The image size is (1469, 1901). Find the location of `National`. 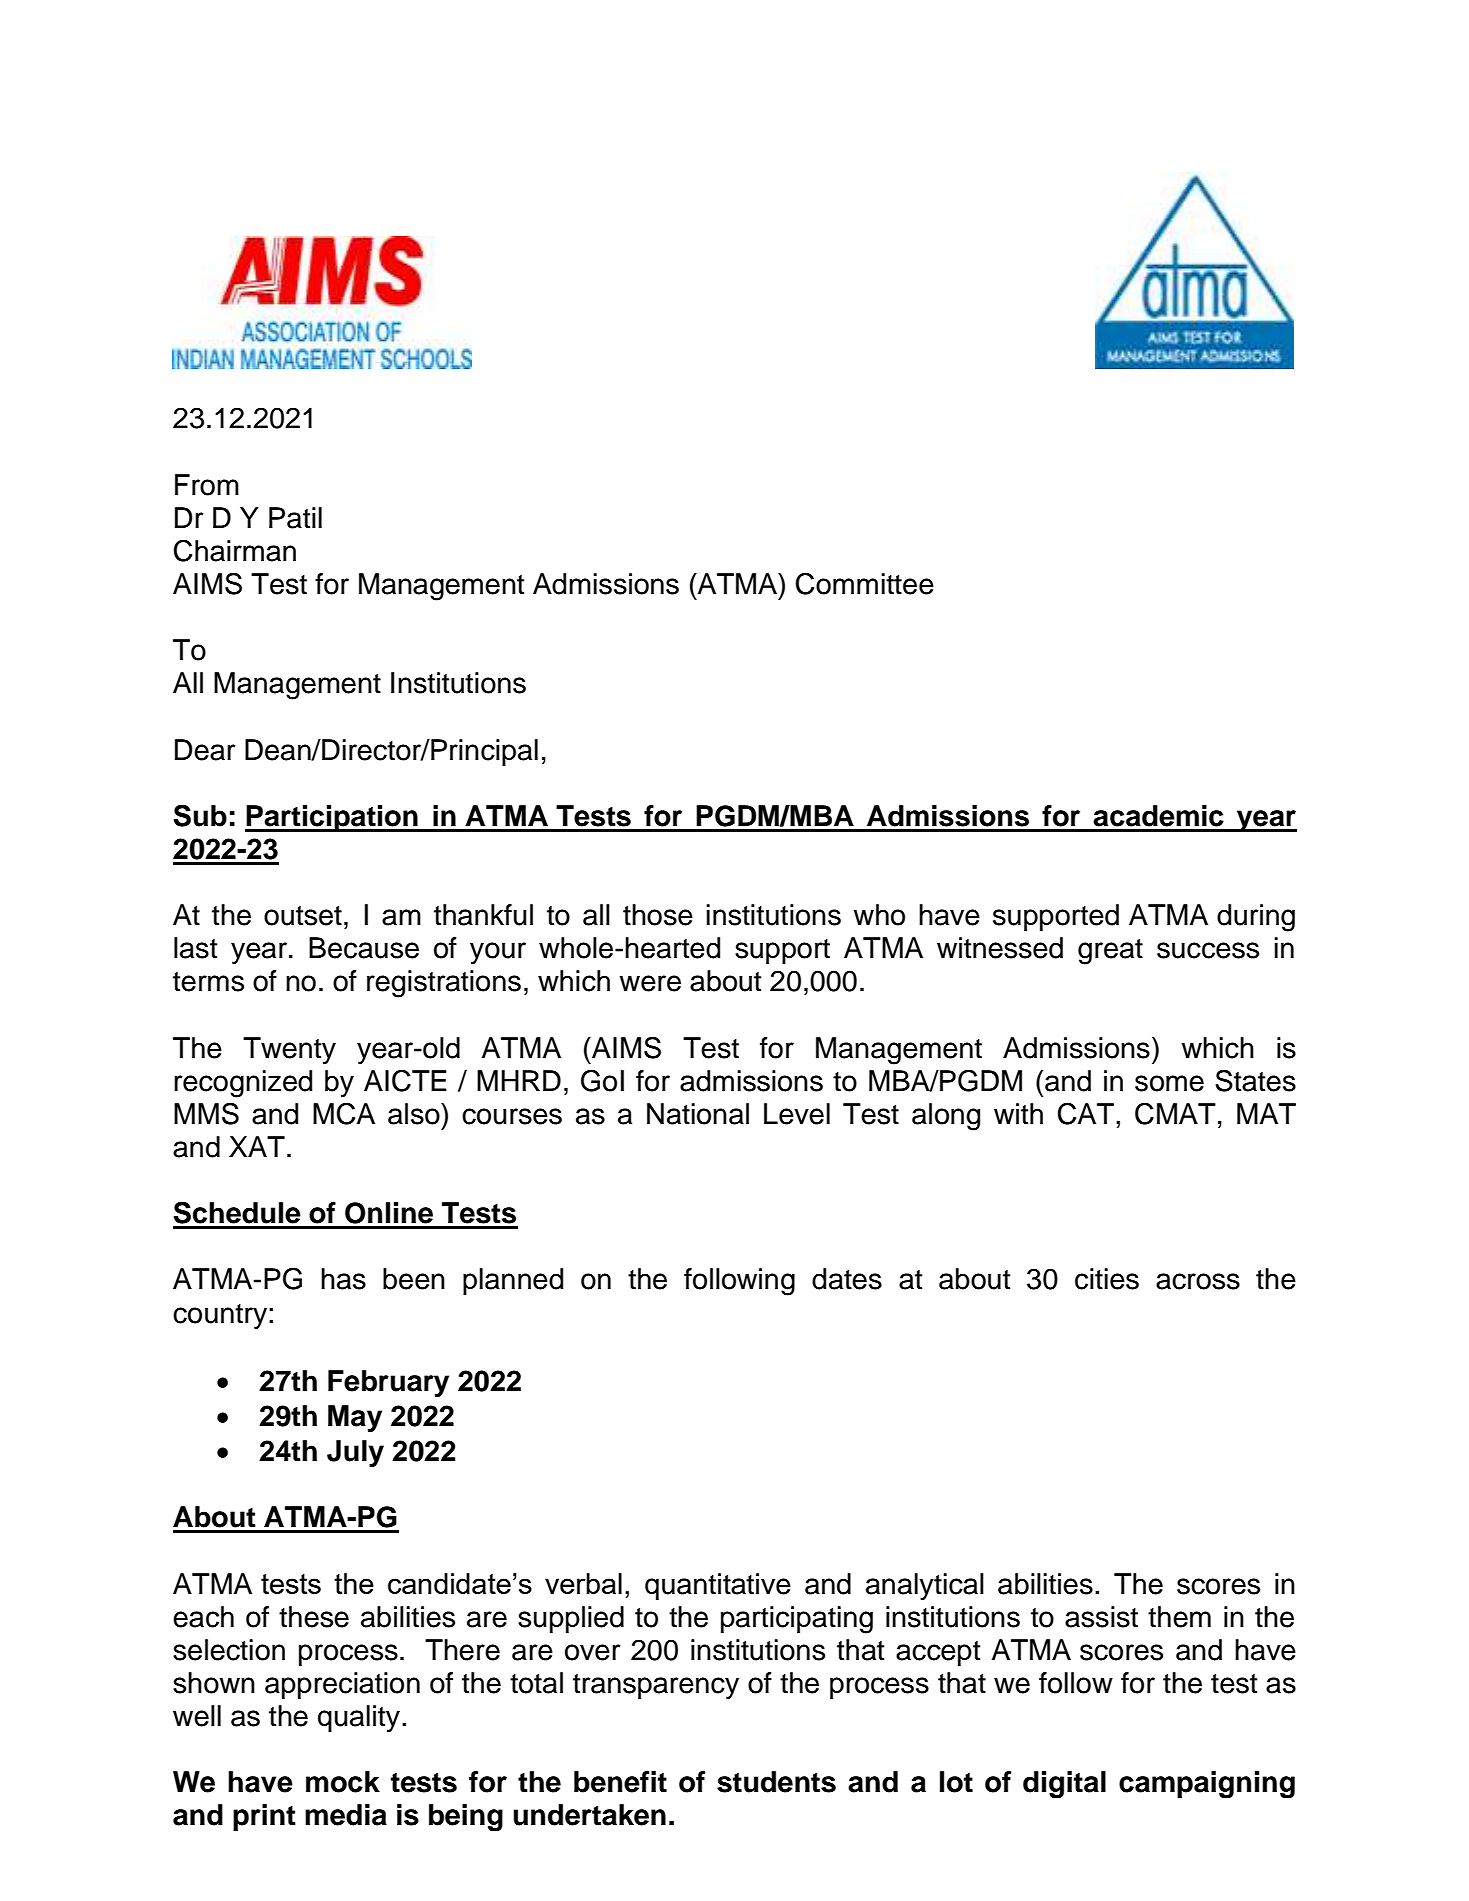

National is located at coordinates (698, 1114).
